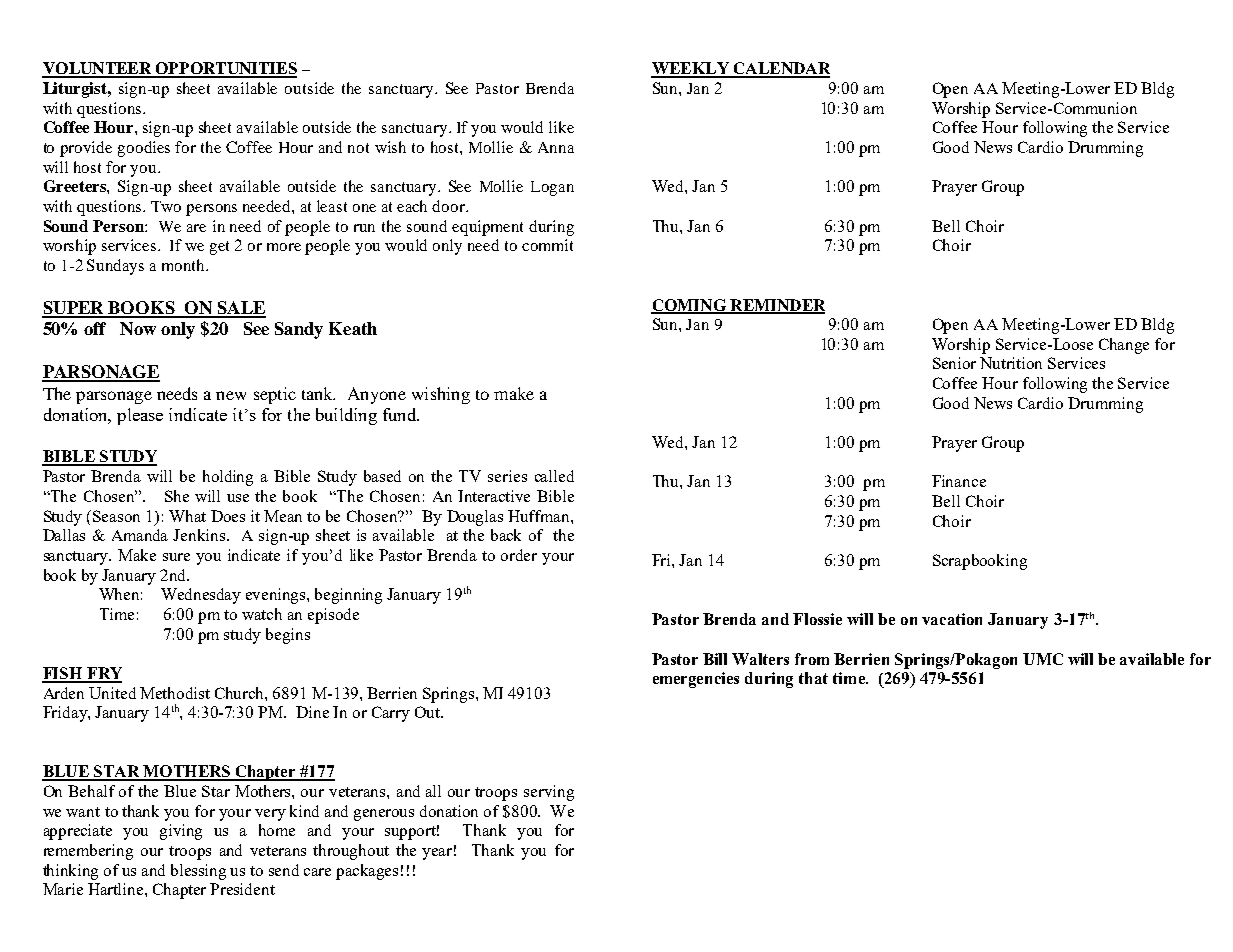 Image resolution: width=1233 pixels, height=952 pixels. I want to click on called, so click(554, 476).
